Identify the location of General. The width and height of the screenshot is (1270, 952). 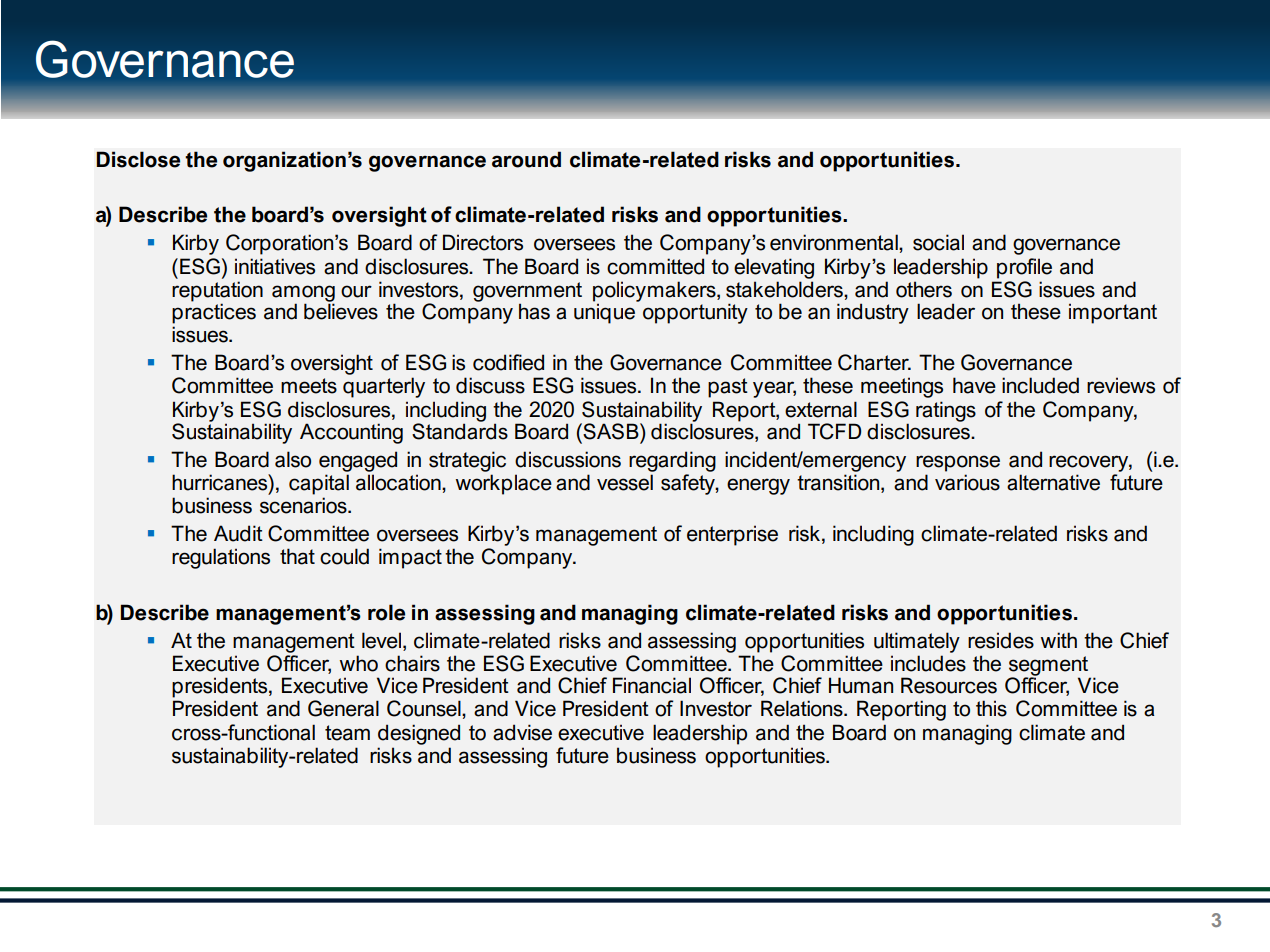
(343, 708).
